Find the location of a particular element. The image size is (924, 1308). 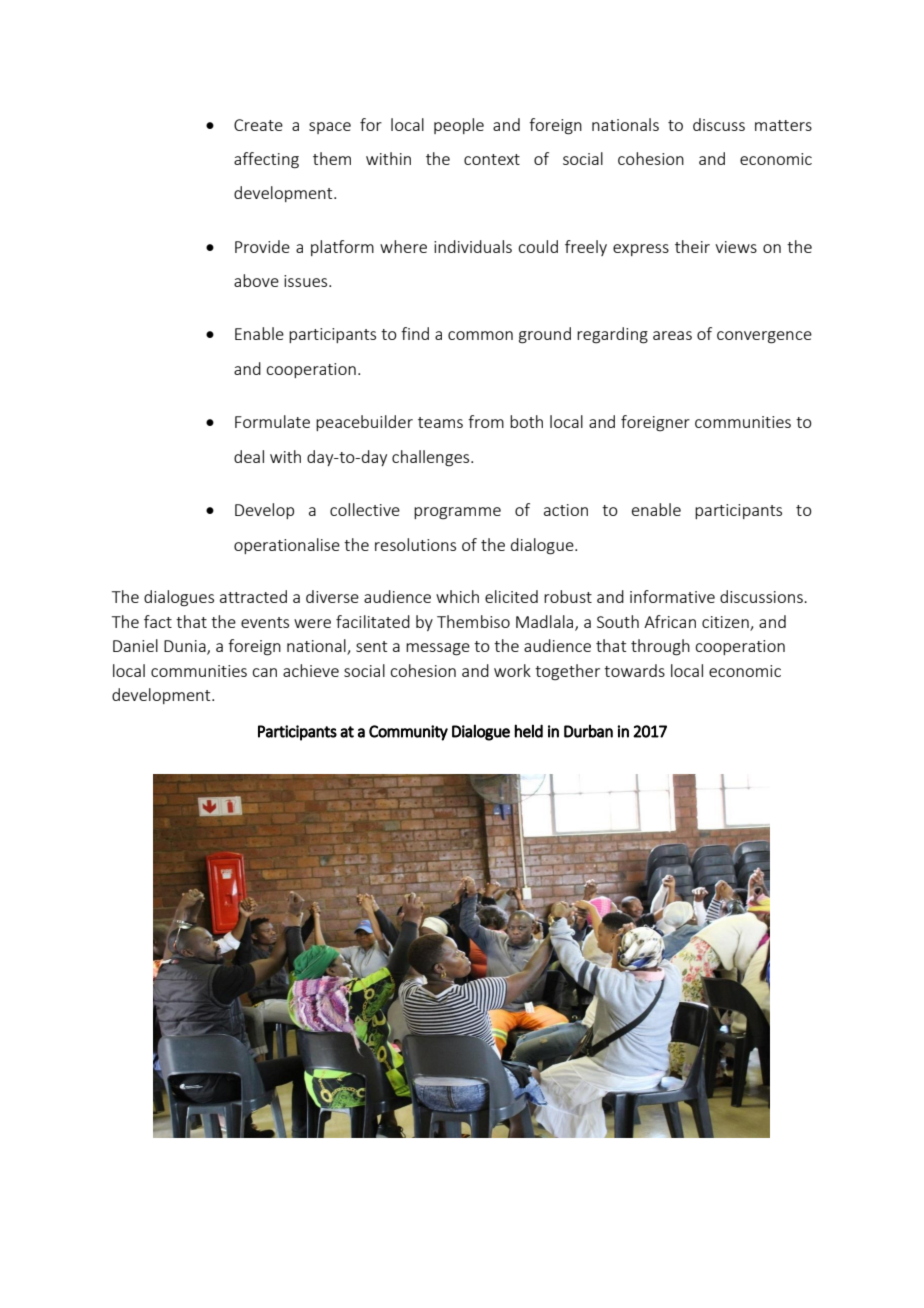

achieve is located at coordinates (311, 670).
